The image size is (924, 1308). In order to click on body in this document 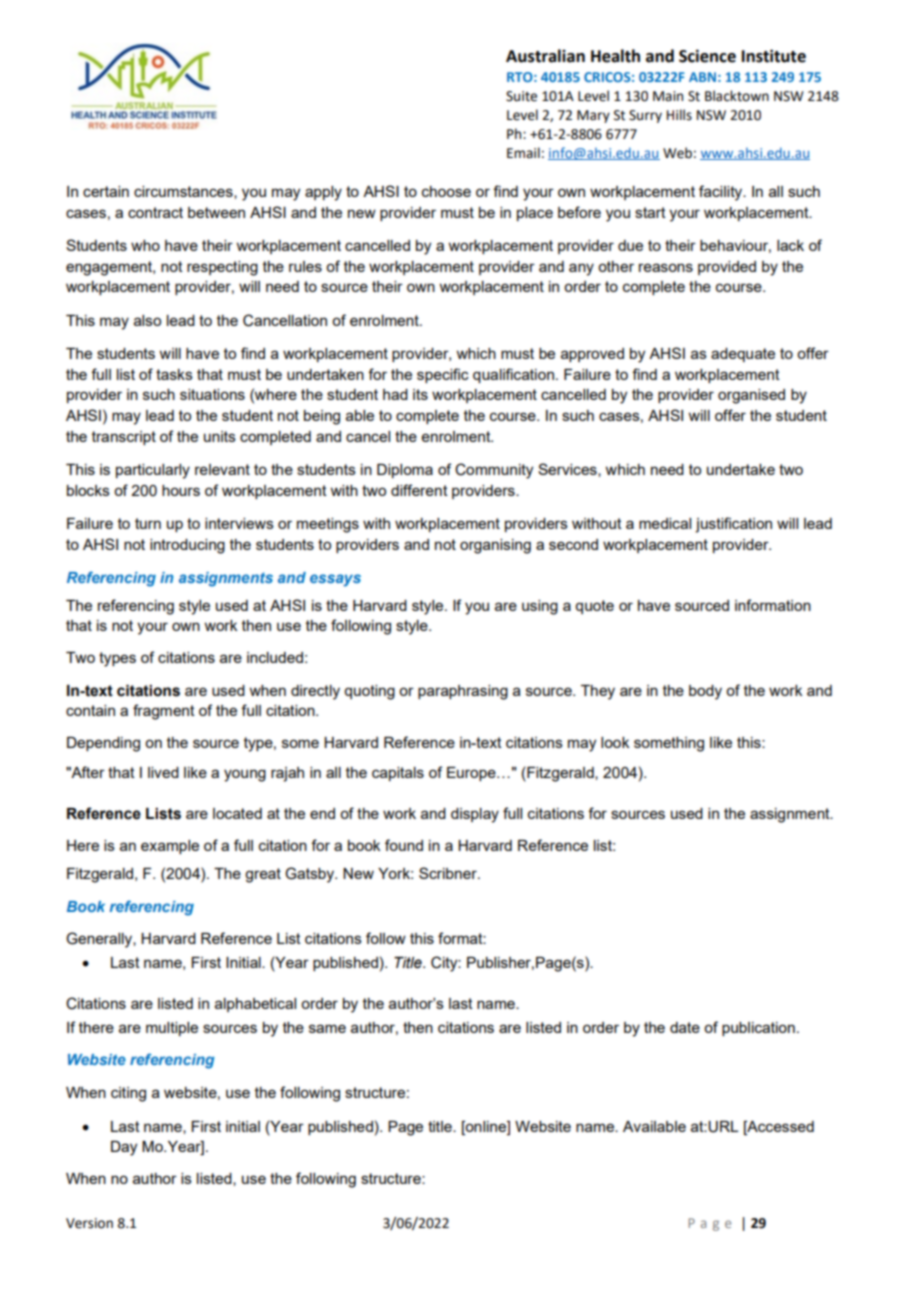, I will do `click(705, 692)`.
